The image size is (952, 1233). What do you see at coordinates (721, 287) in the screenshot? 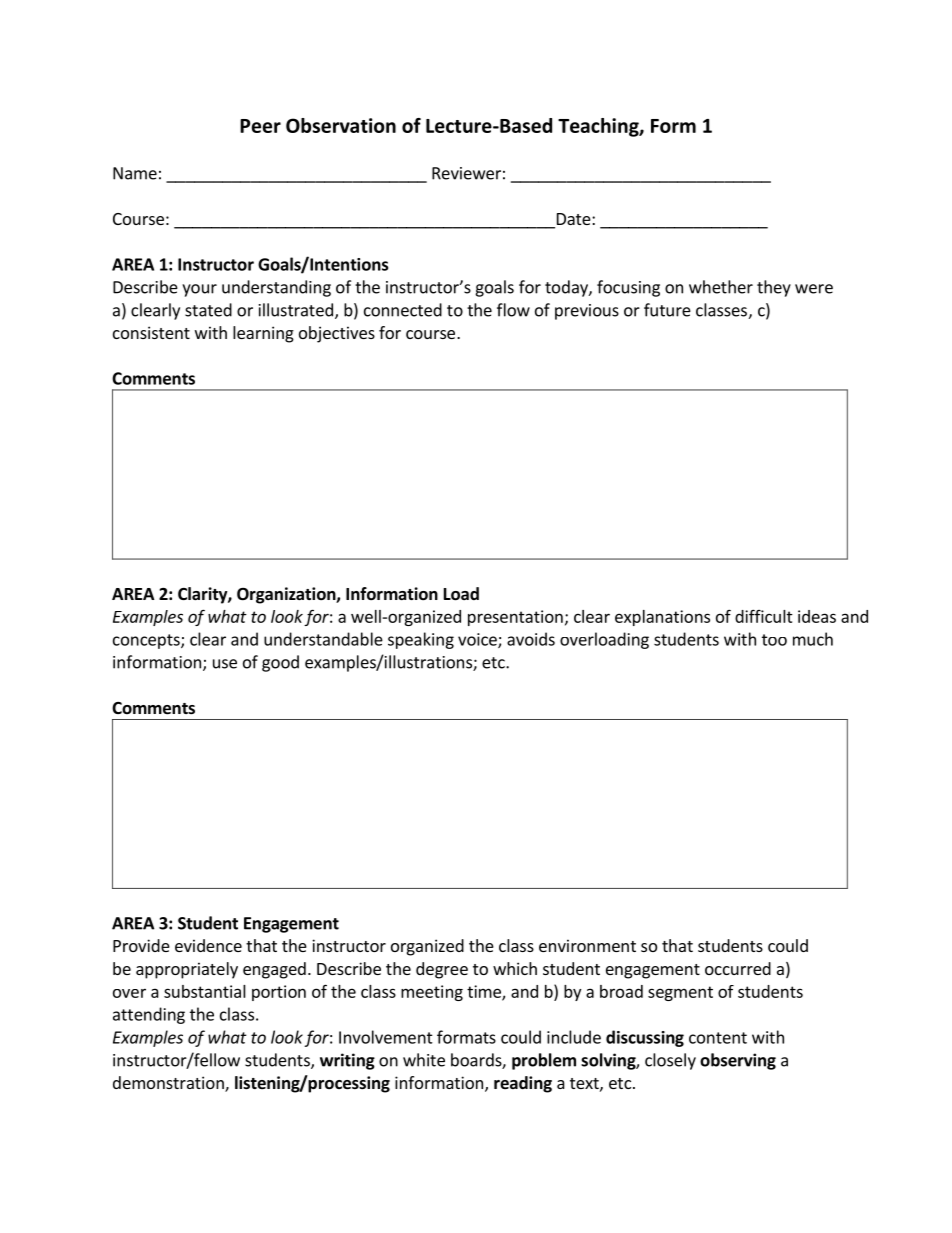
I see `whether` at bounding box center [721, 287].
